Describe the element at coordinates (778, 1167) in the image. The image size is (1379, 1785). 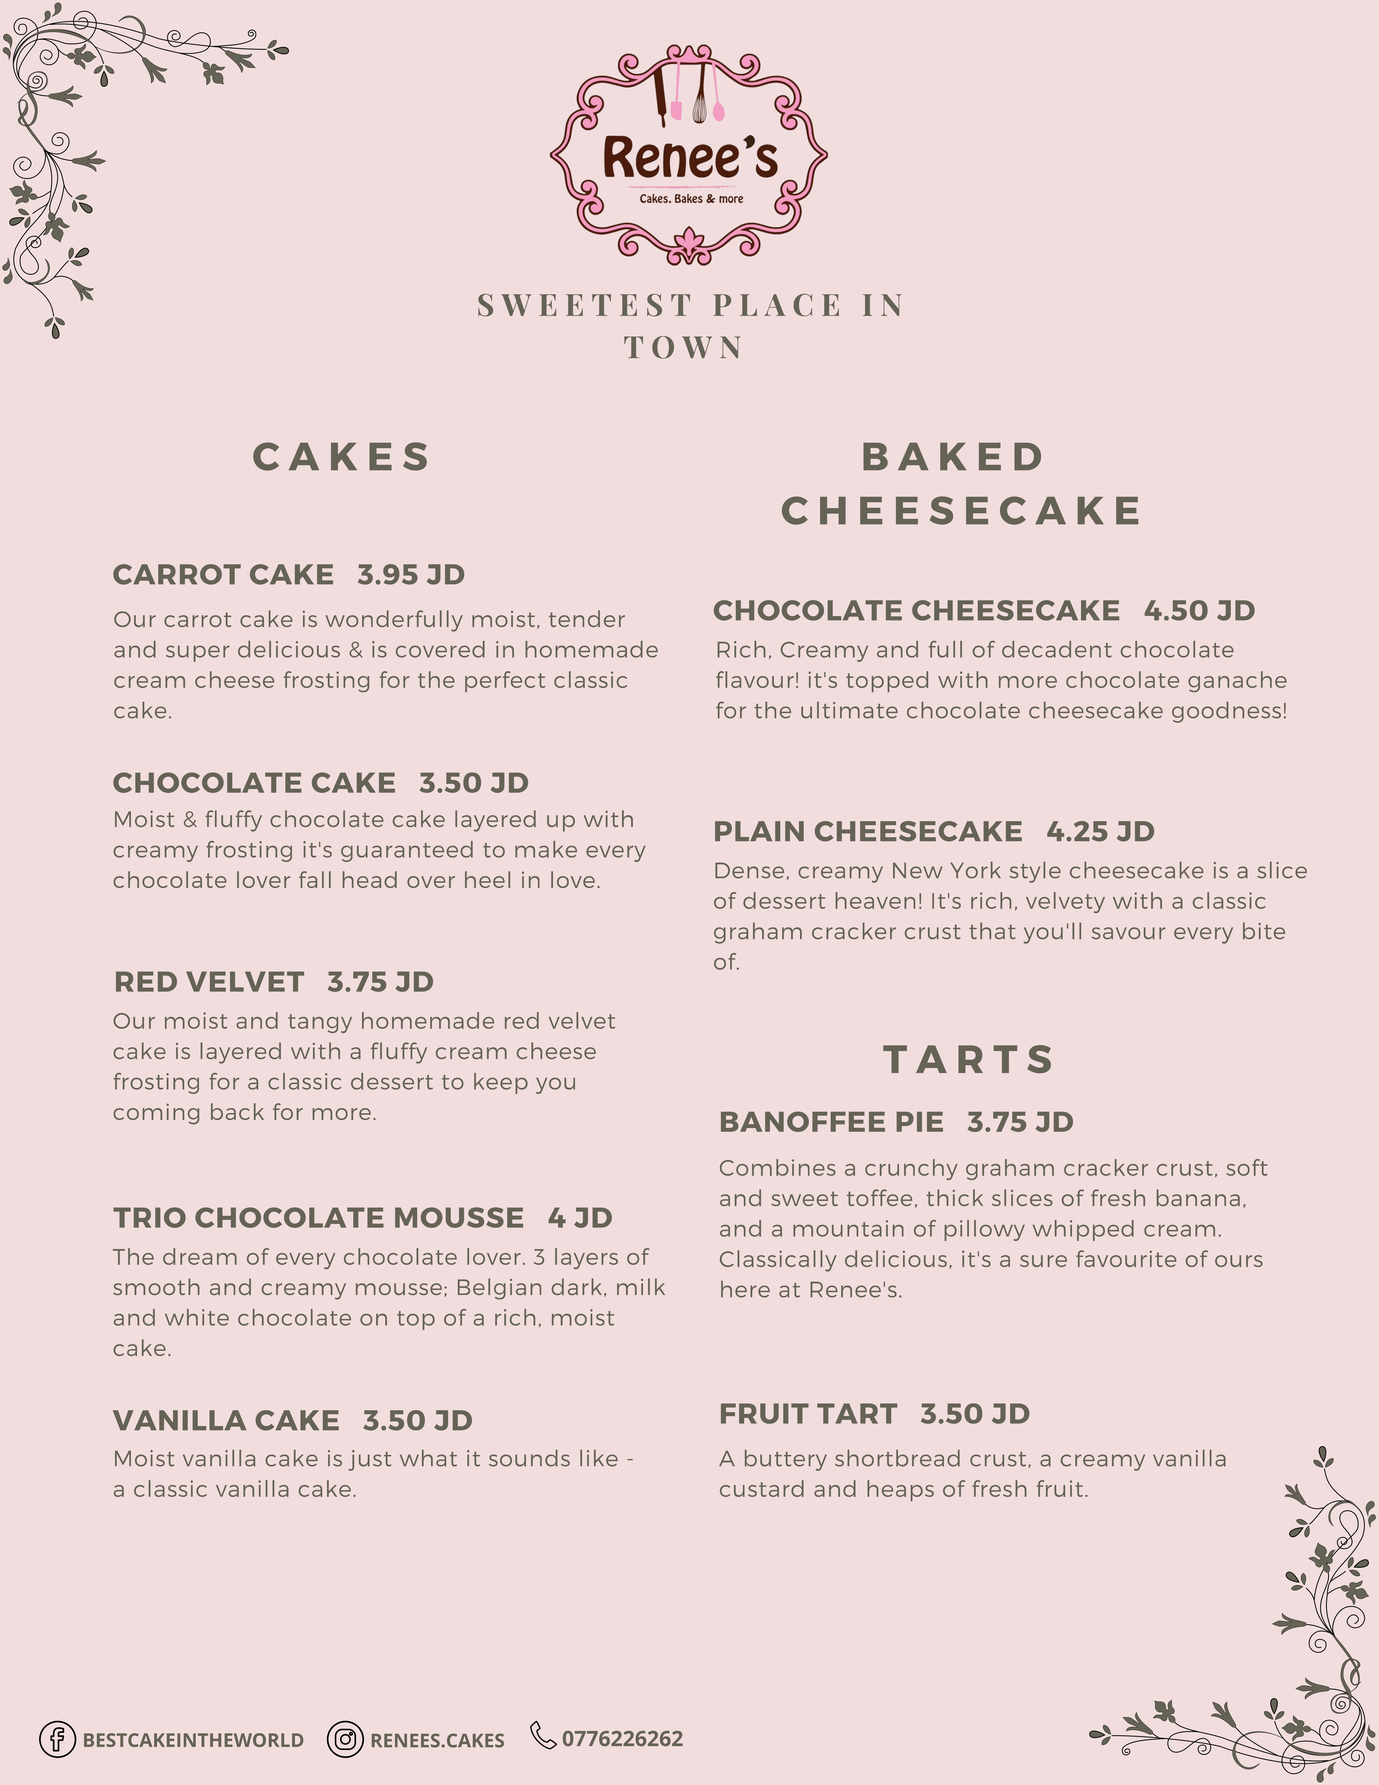
I see `Combines` at that location.
